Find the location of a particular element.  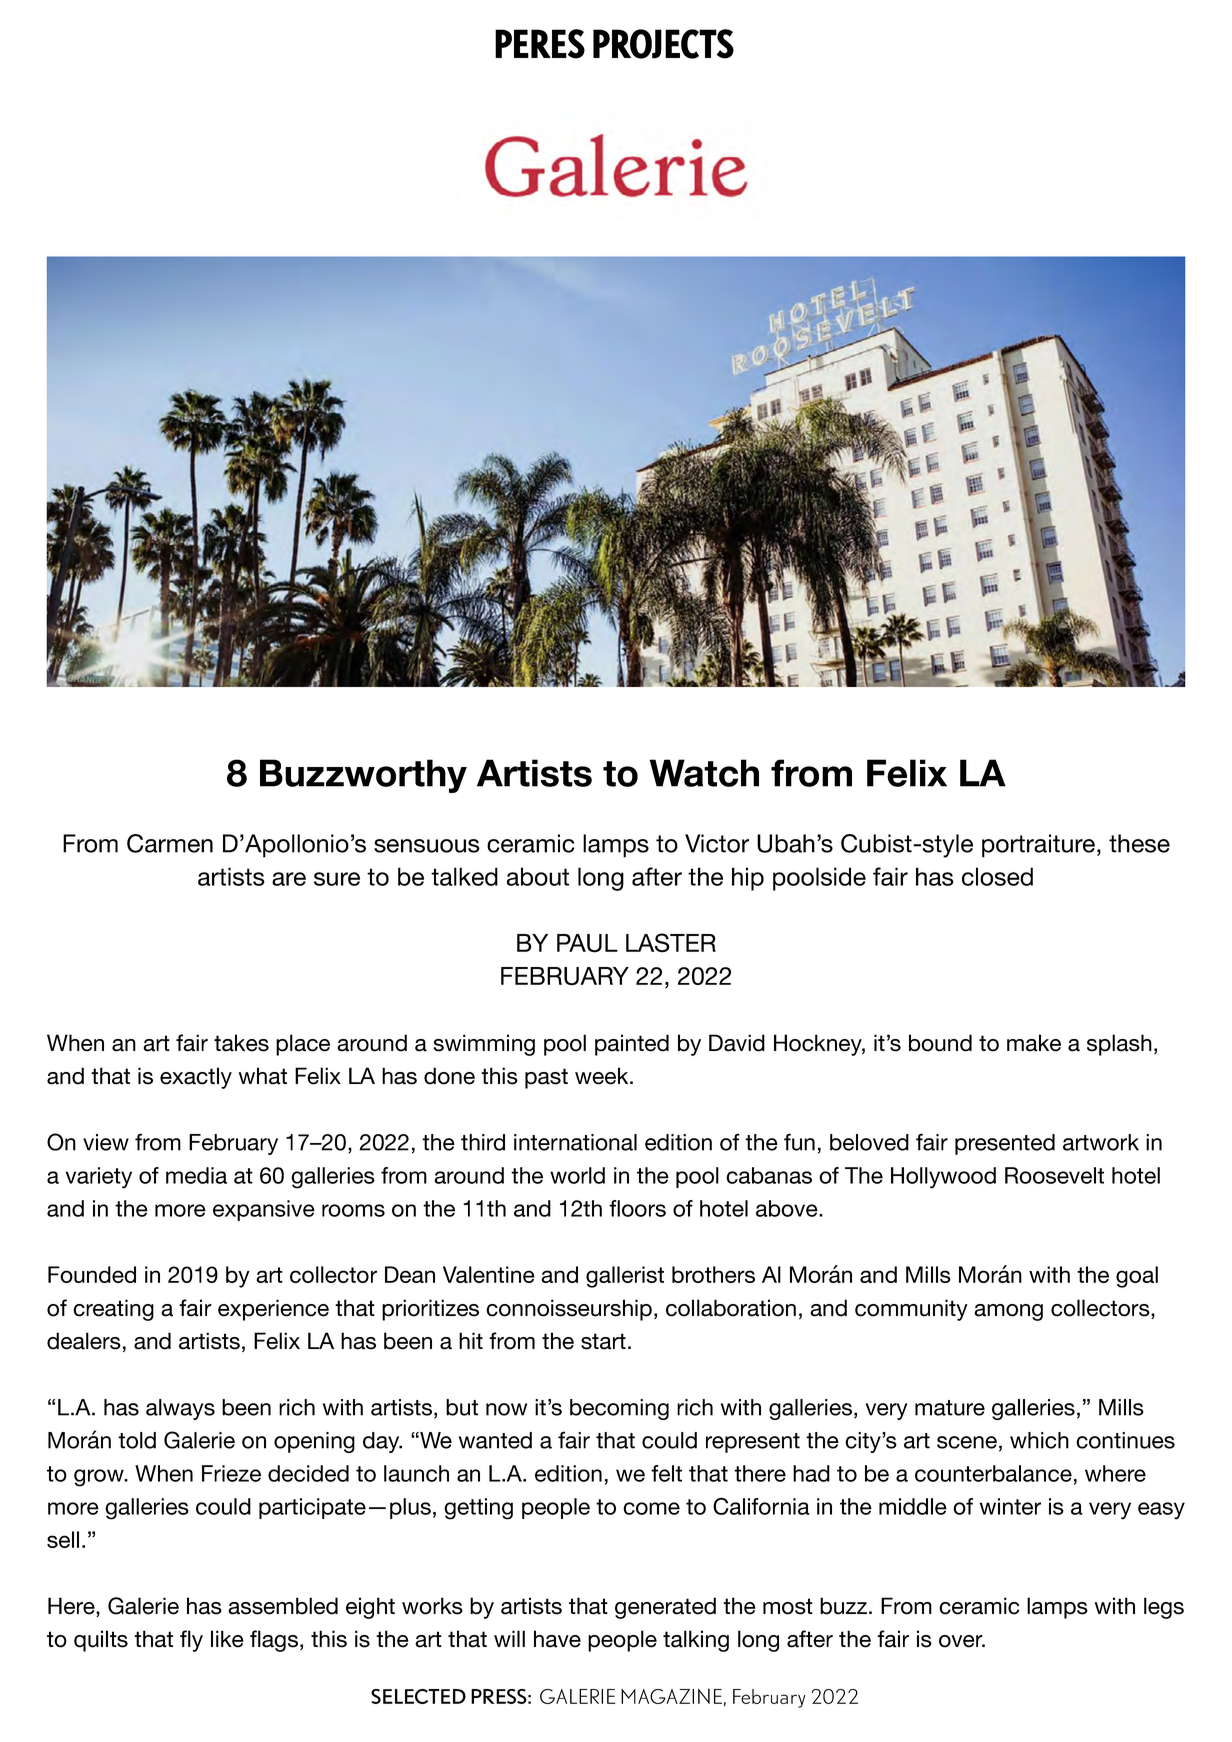

have is located at coordinates (557, 1639).
